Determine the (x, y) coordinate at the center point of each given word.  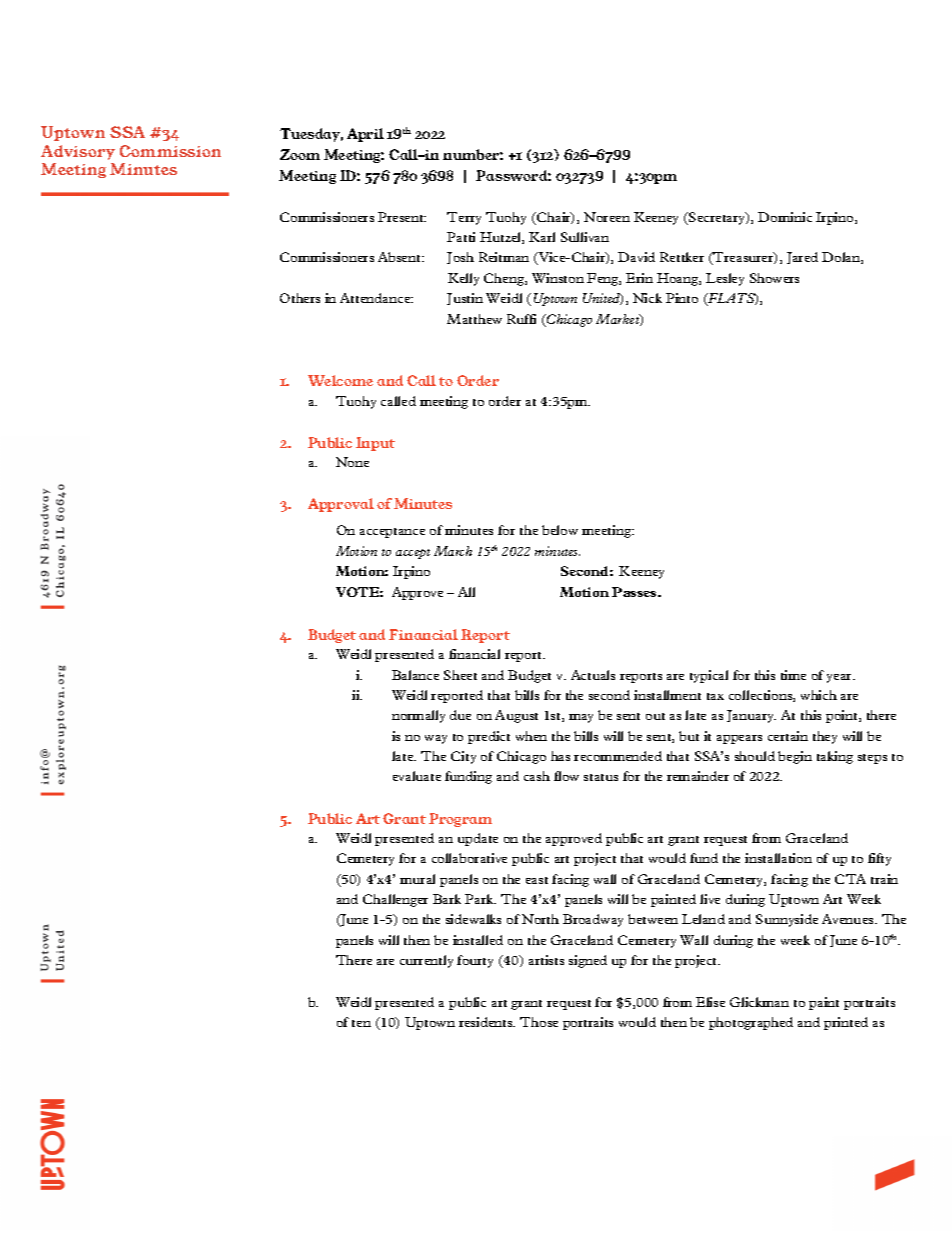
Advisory (78, 152)
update (478, 839)
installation (778, 858)
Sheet (460, 675)
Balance (415, 675)
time (793, 675)
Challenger (395, 900)
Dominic (785, 217)
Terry (464, 218)
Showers (774, 278)
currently (426, 961)
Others (300, 298)
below (560, 530)
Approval (341, 505)
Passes (635, 592)
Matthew (474, 319)
